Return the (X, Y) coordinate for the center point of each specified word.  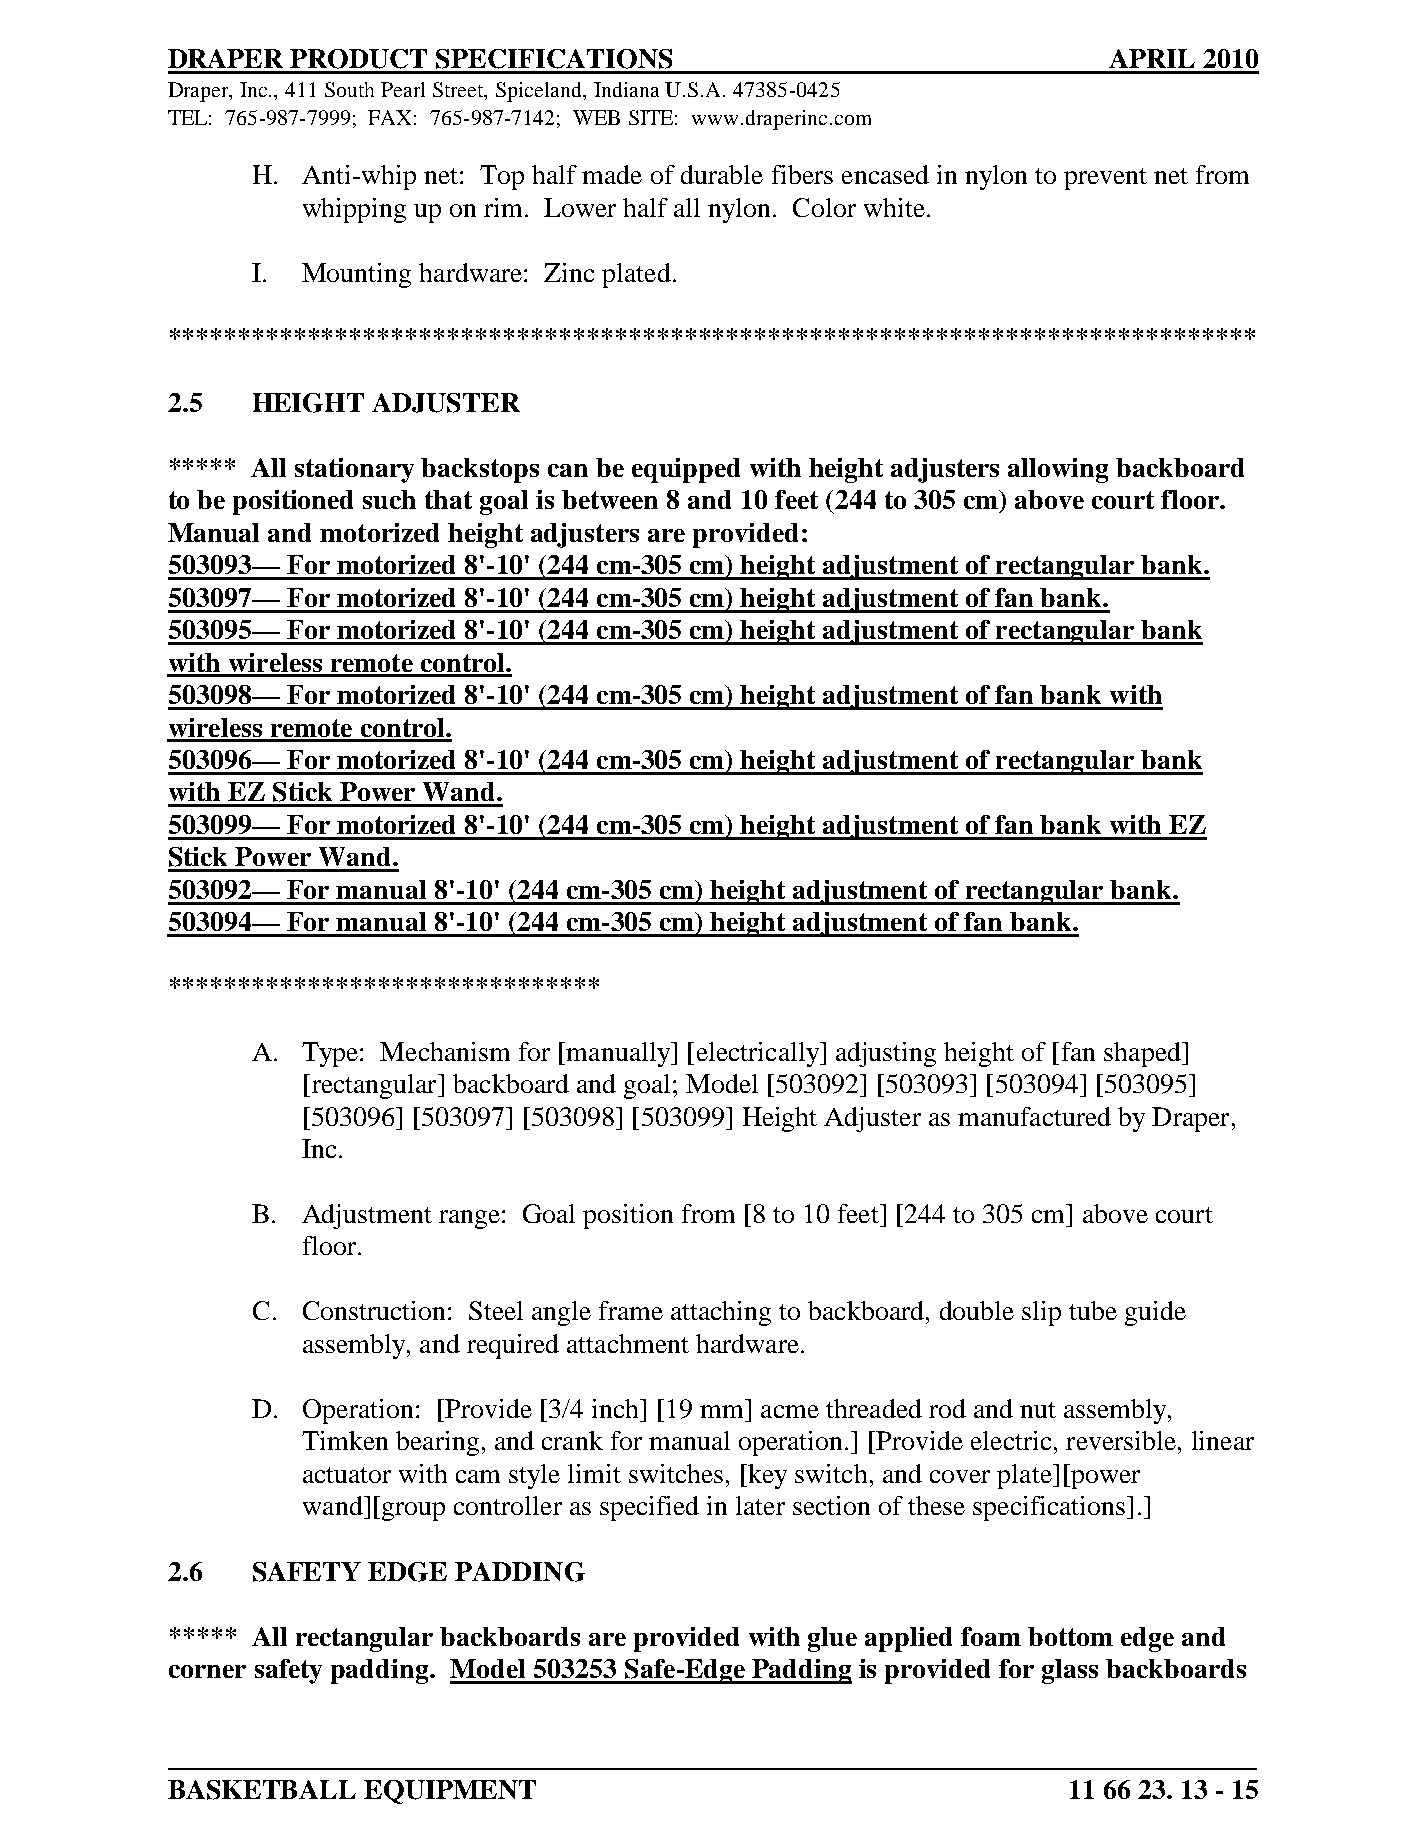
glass (1070, 1671)
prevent (1105, 179)
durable (722, 174)
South (349, 89)
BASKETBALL (262, 1790)
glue (832, 1639)
